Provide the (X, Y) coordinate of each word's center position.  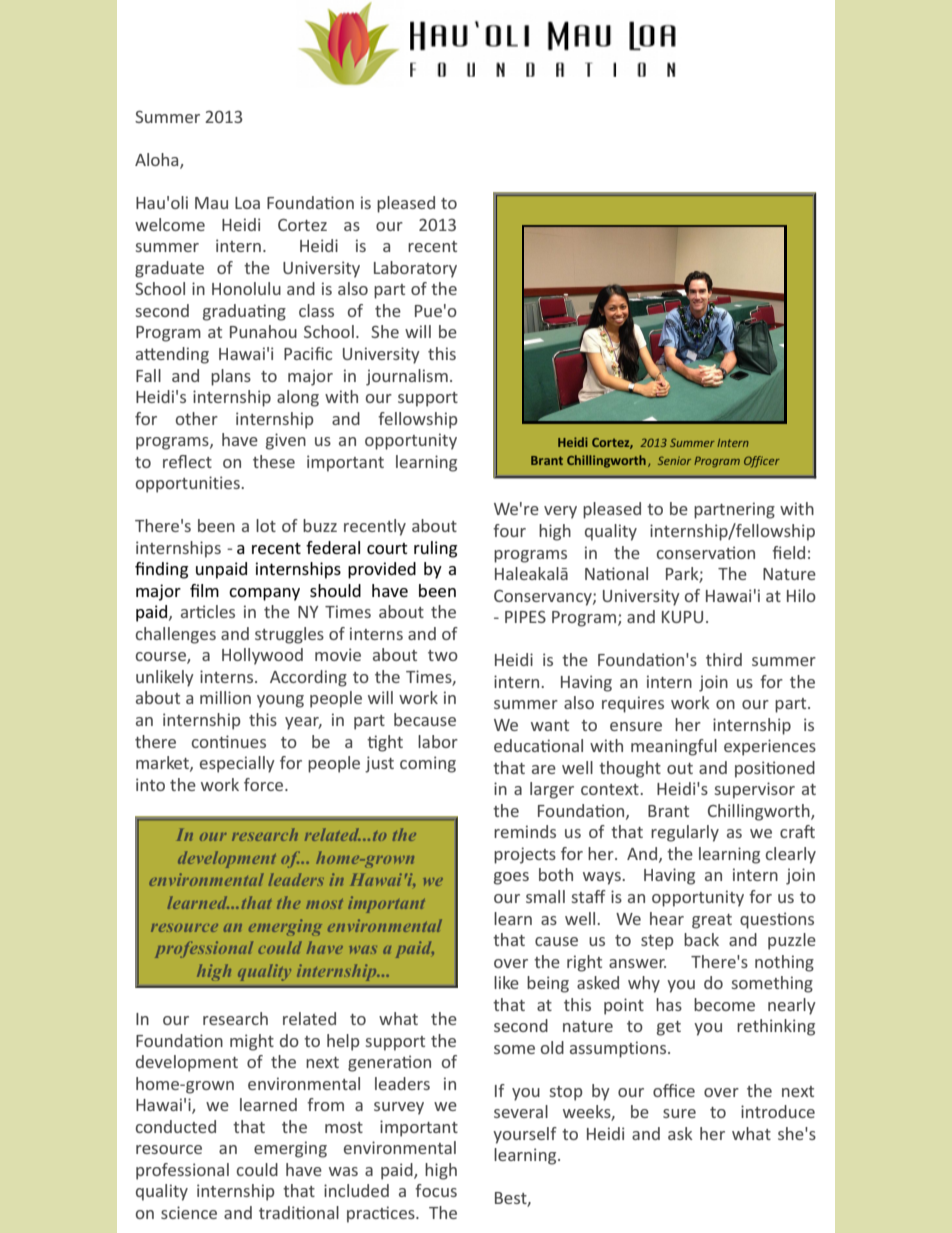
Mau (211, 203)
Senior (674, 460)
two (443, 655)
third (724, 659)
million (225, 697)
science (189, 1212)
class (316, 310)
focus (436, 1190)
